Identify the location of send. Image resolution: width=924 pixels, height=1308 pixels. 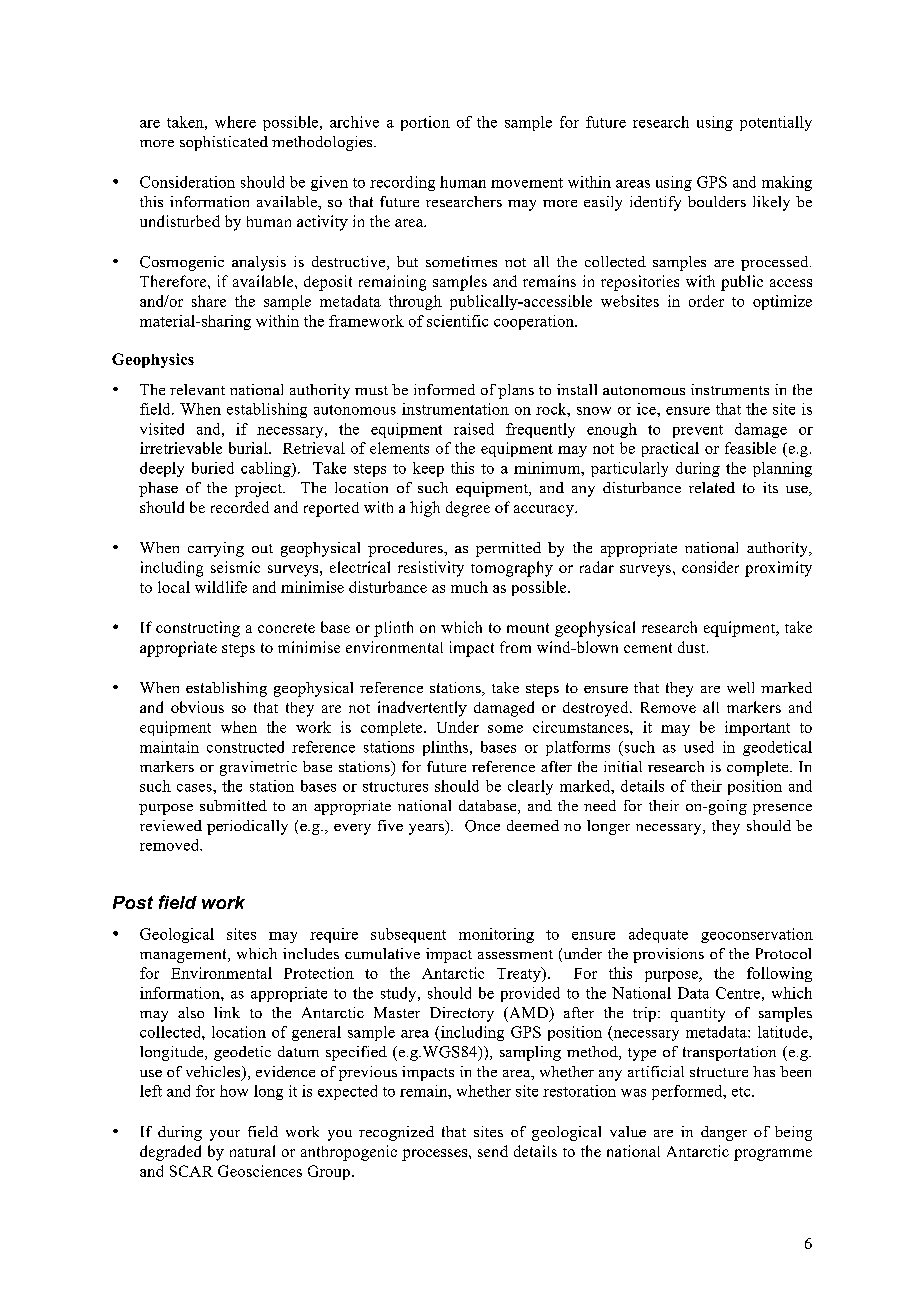
(493, 1151).
